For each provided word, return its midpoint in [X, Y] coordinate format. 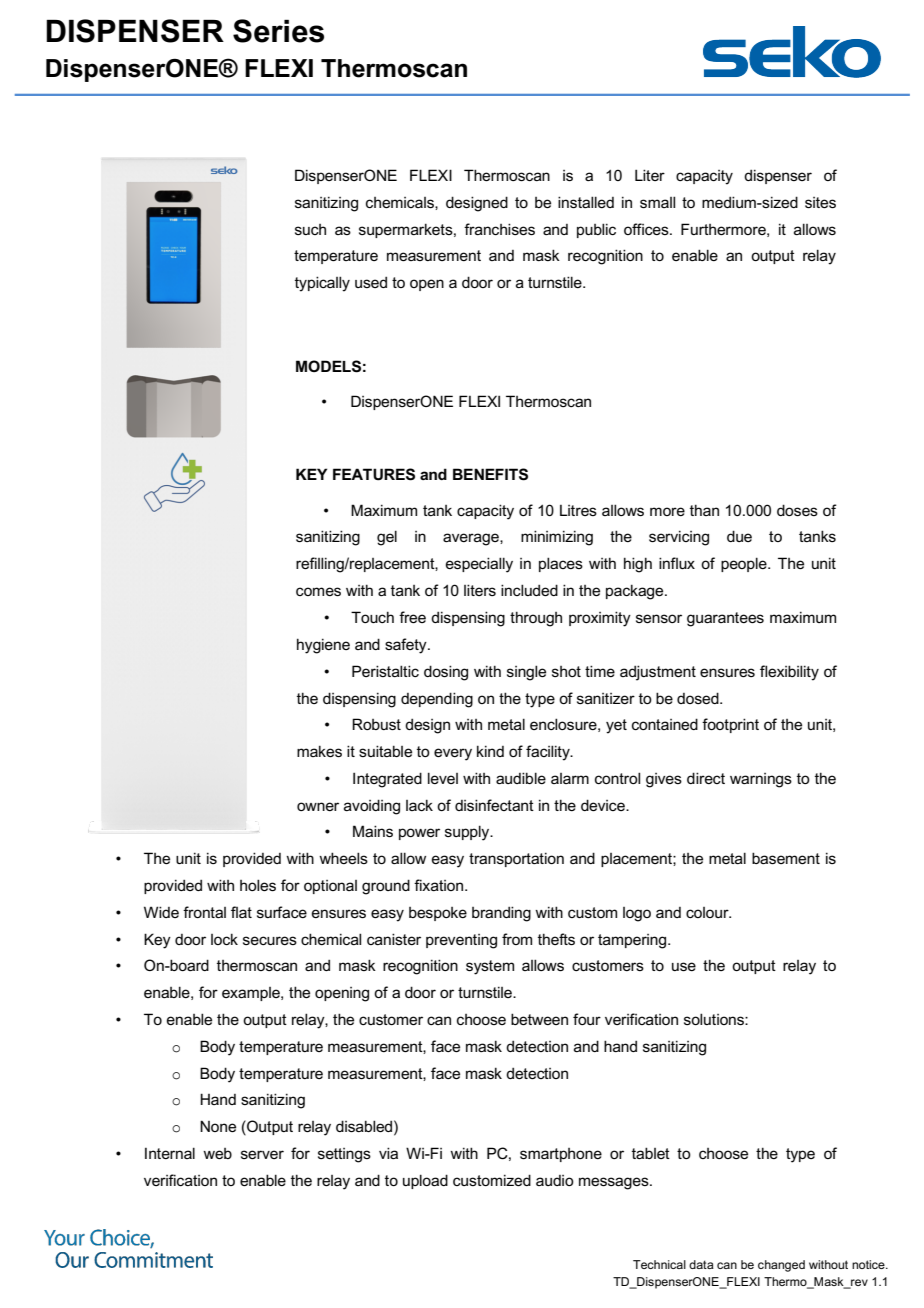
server [262, 1154]
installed [586, 202]
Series [278, 31]
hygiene [323, 646]
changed [781, 1266]
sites [820, 202]
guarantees [725, 619]
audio [555, 1180]
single [526, 673]
